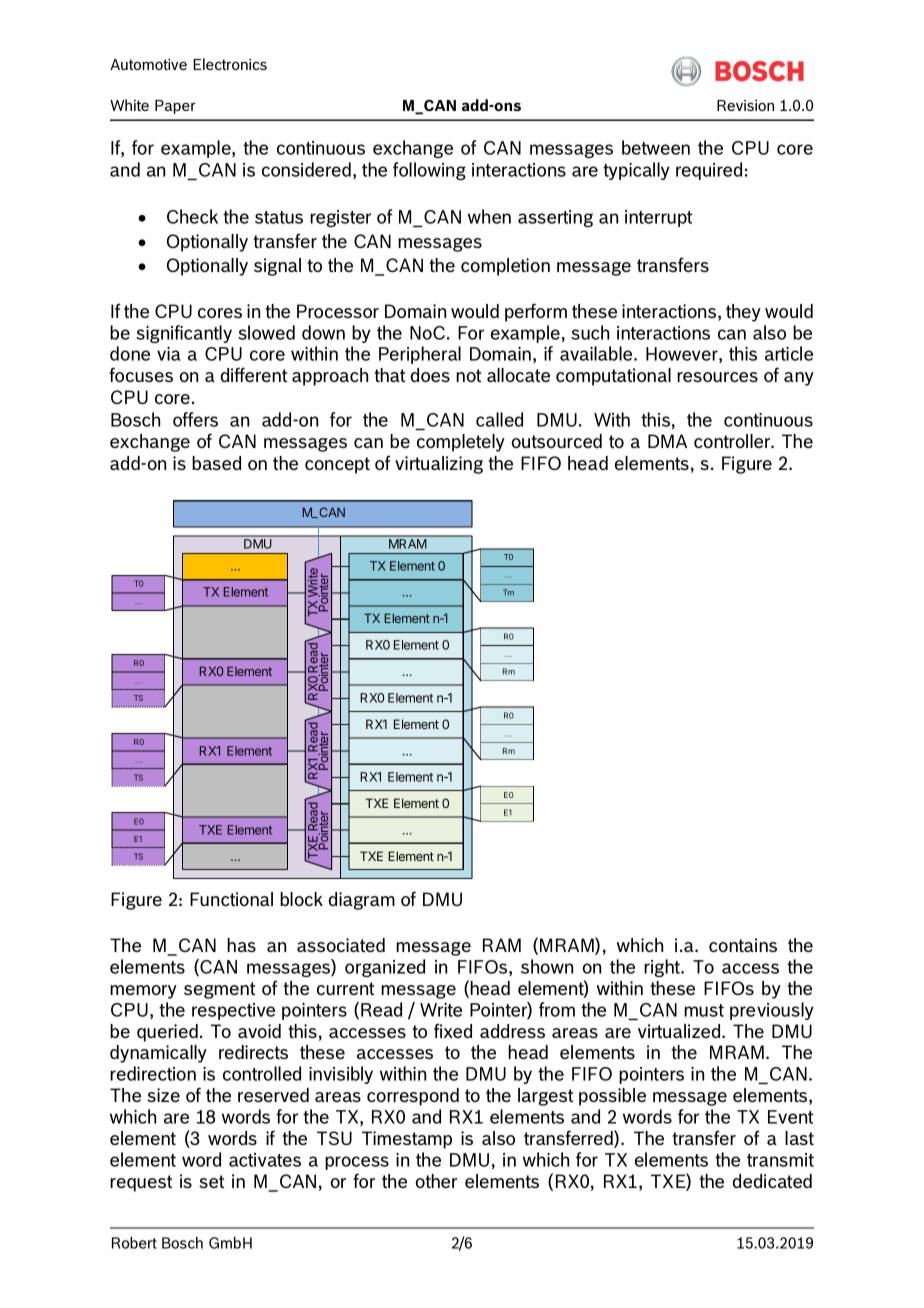 This screenshot has width=924, height=1308. Describe the element at coordinates (743, 945) in the screenshot. I see `contains` at that location.
